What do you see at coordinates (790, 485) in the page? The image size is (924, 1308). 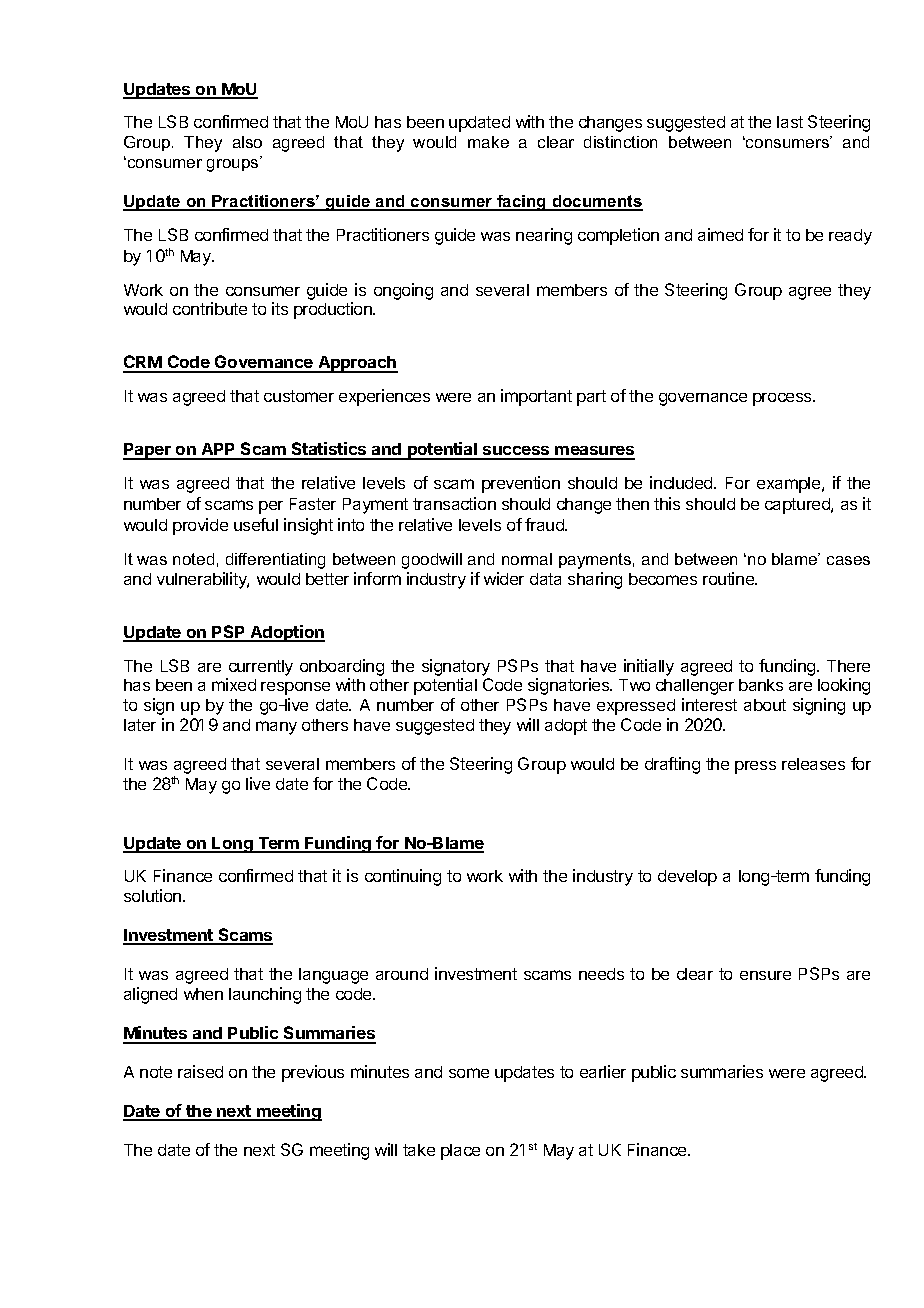 I see `example` at bounding box center [790, 485].
